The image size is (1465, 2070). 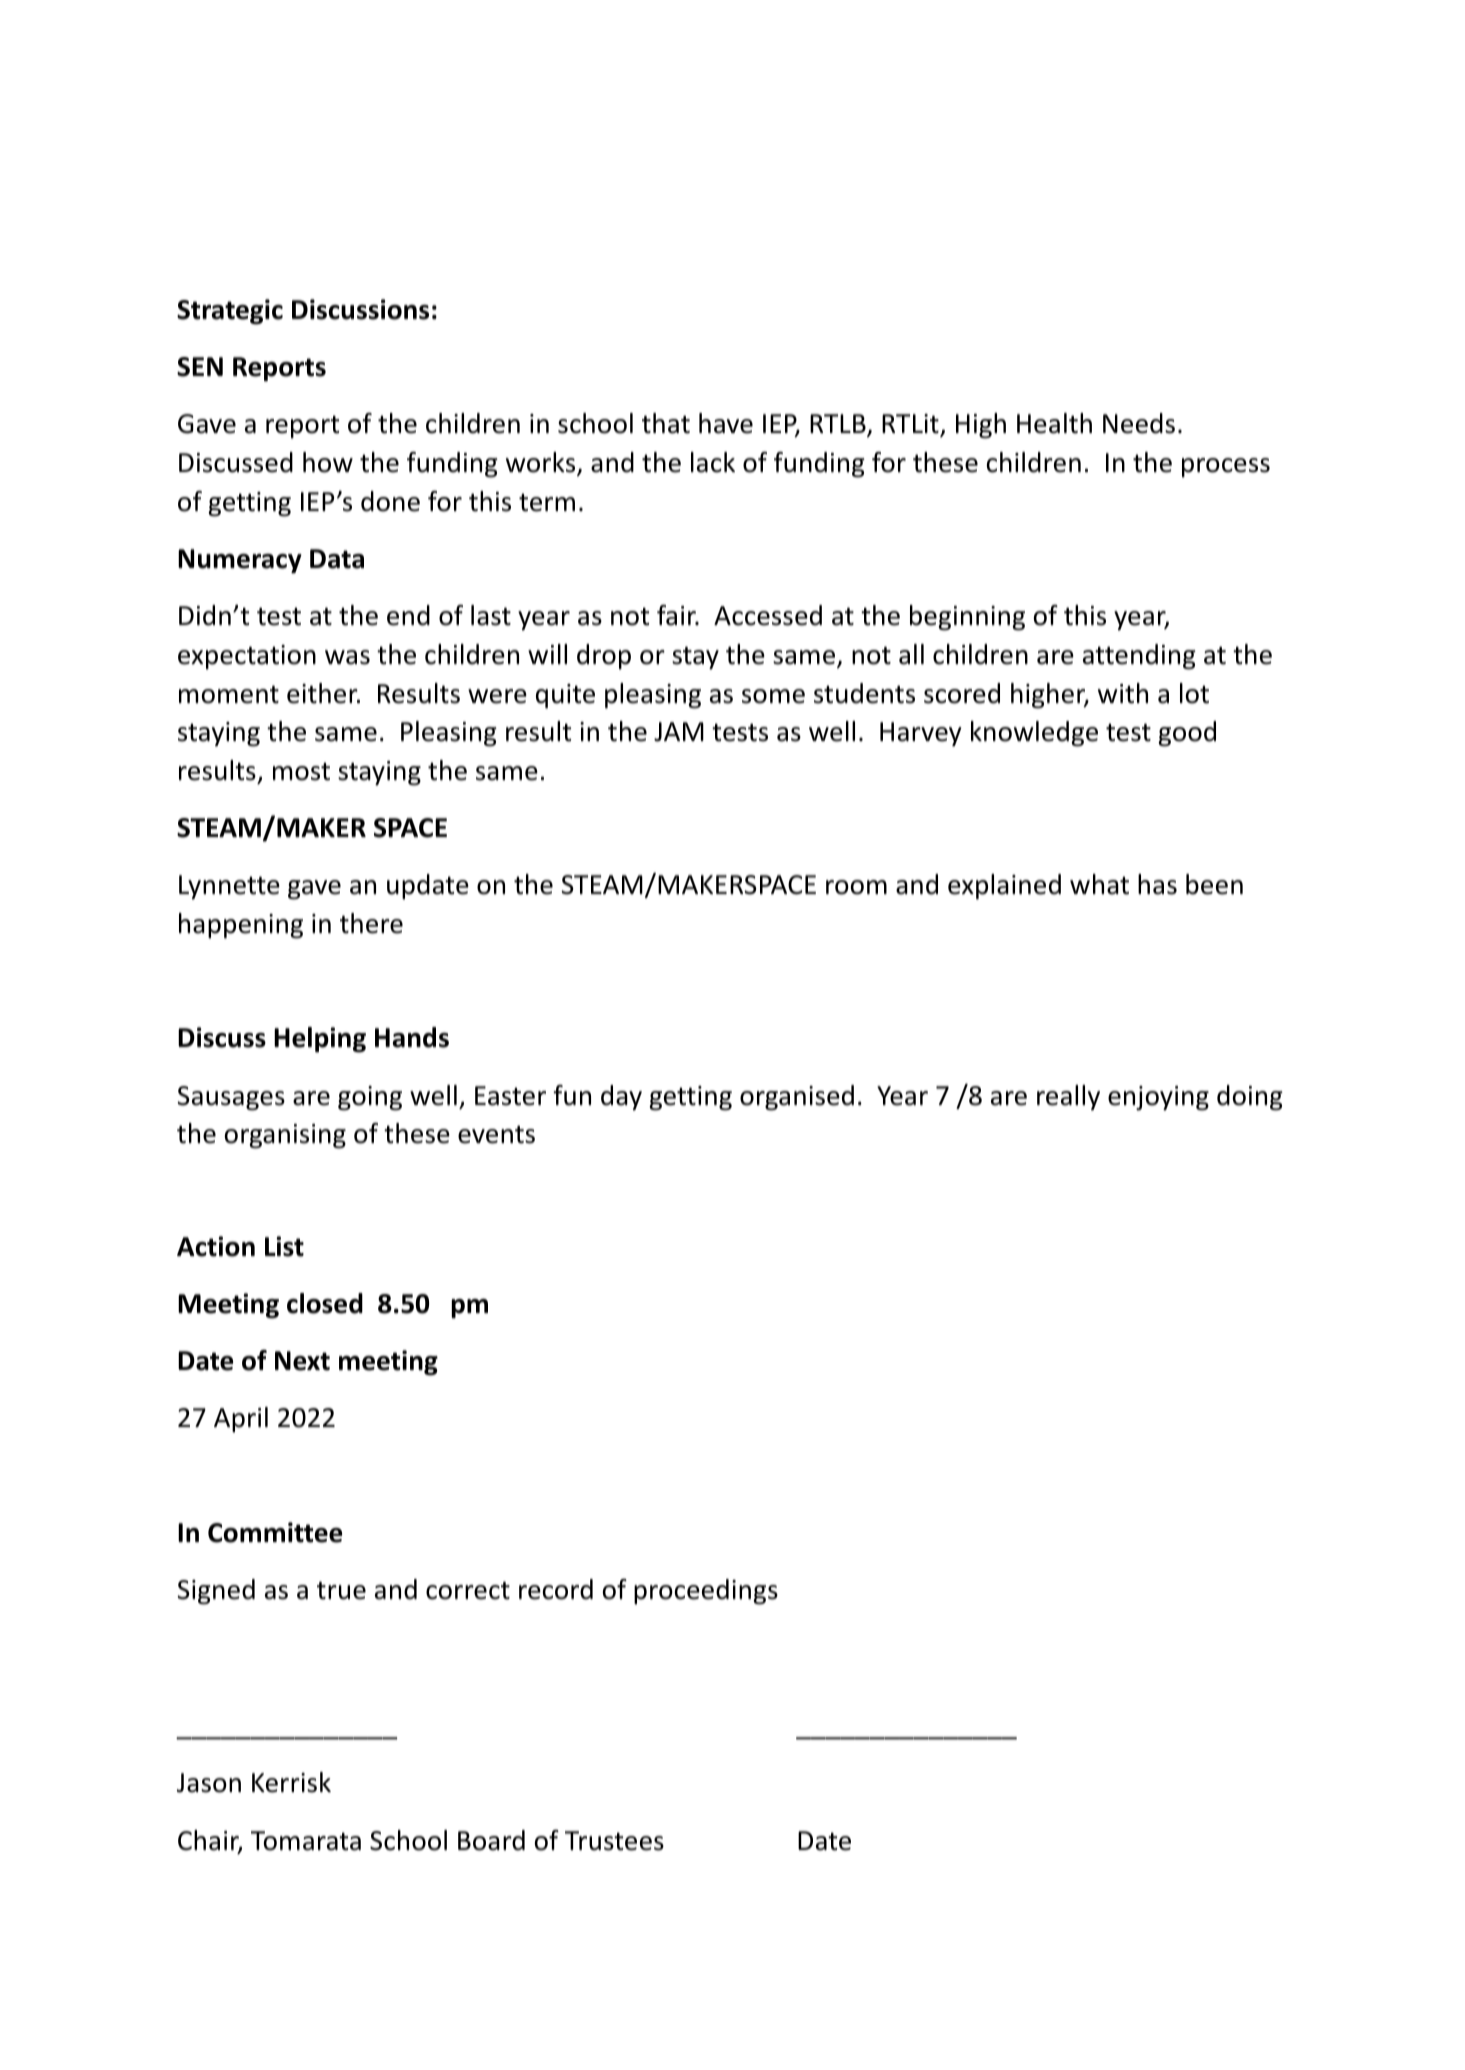 What do you see at coordinates (1139, 423) in the screenshot?
I see `Needs` at bounding box center [1139, 423].
